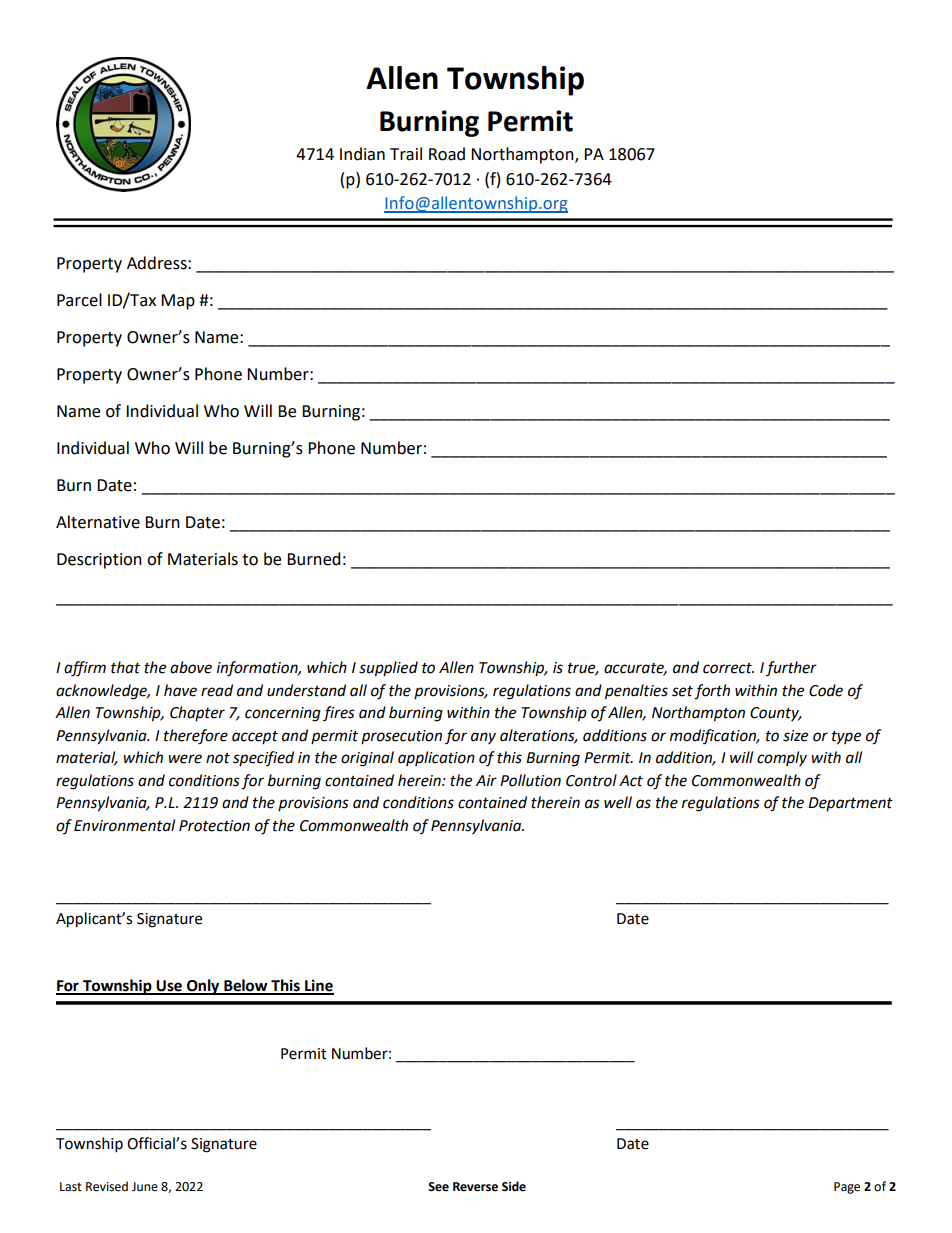 This image has width=952, height=1233. Describe the element at coordinates (388, 669) in the image. I see `supplied` at that location.
